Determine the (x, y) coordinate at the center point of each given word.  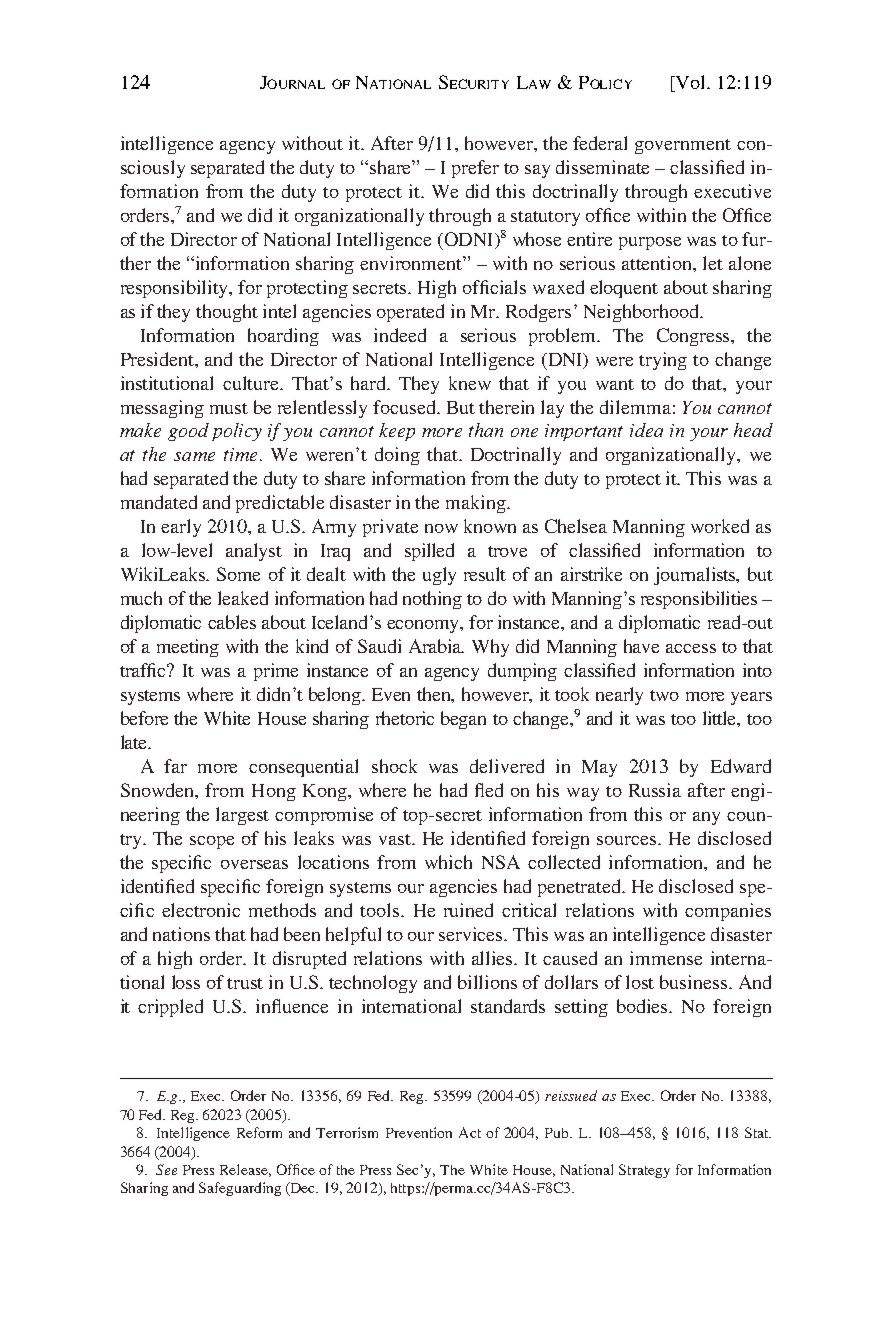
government (683, 146)
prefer (475, 169)
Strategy (644, 1171)
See (166, 1169)
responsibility (176, 289)
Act (470, 1132)
